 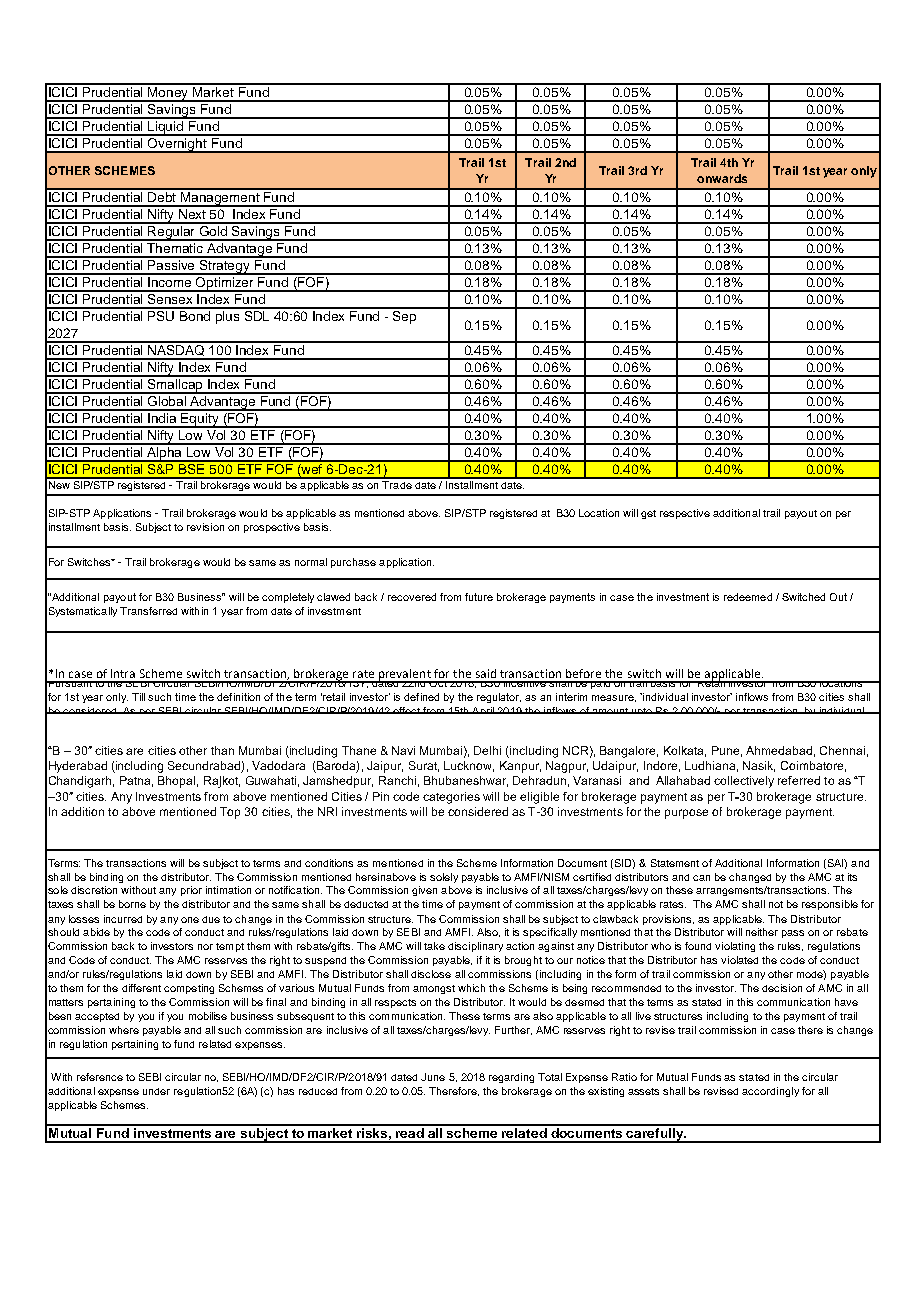 I want to click on under, so click(x=156, y=1091).
